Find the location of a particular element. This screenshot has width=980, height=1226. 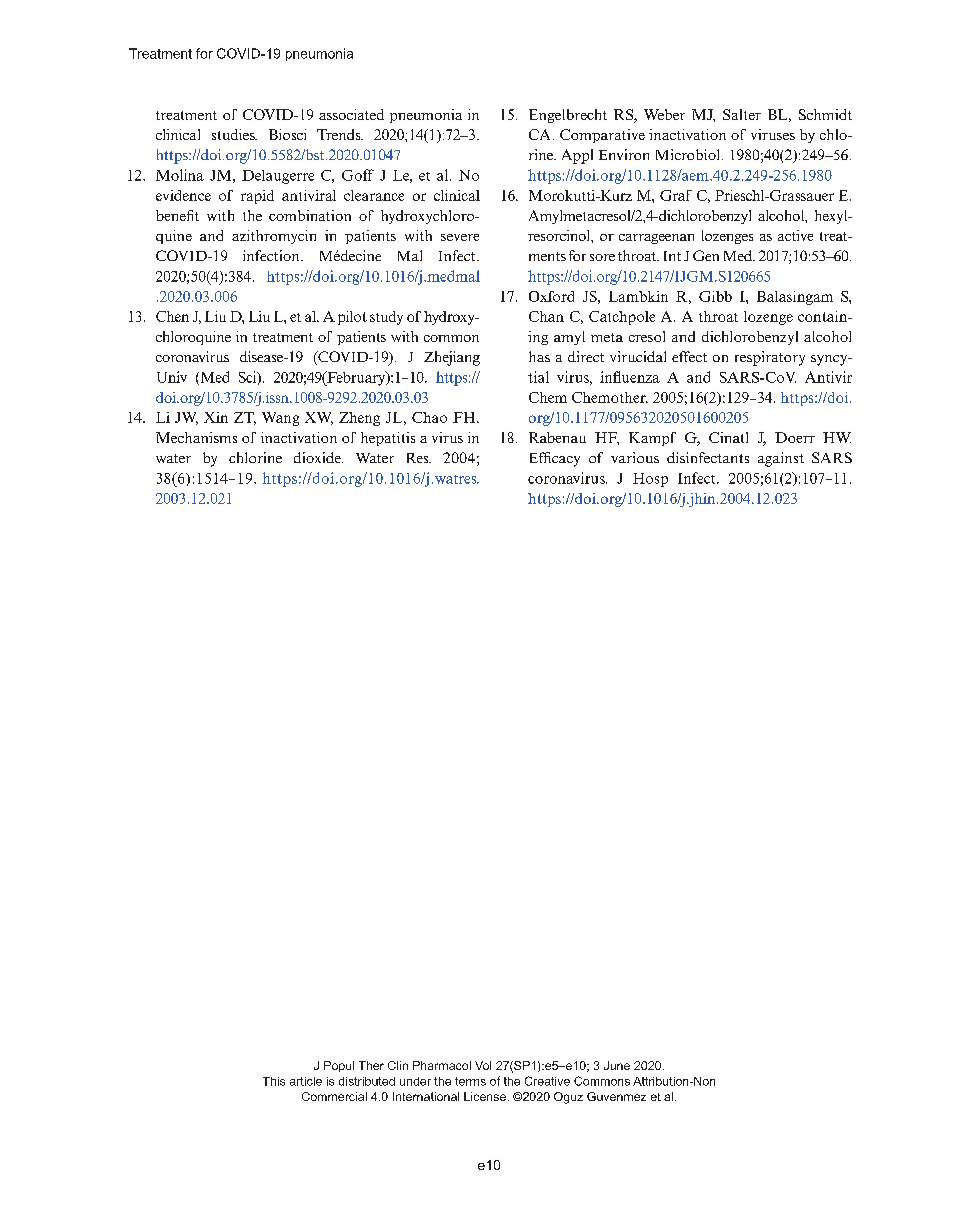

Kampf is located at coordinates (652, 439).
